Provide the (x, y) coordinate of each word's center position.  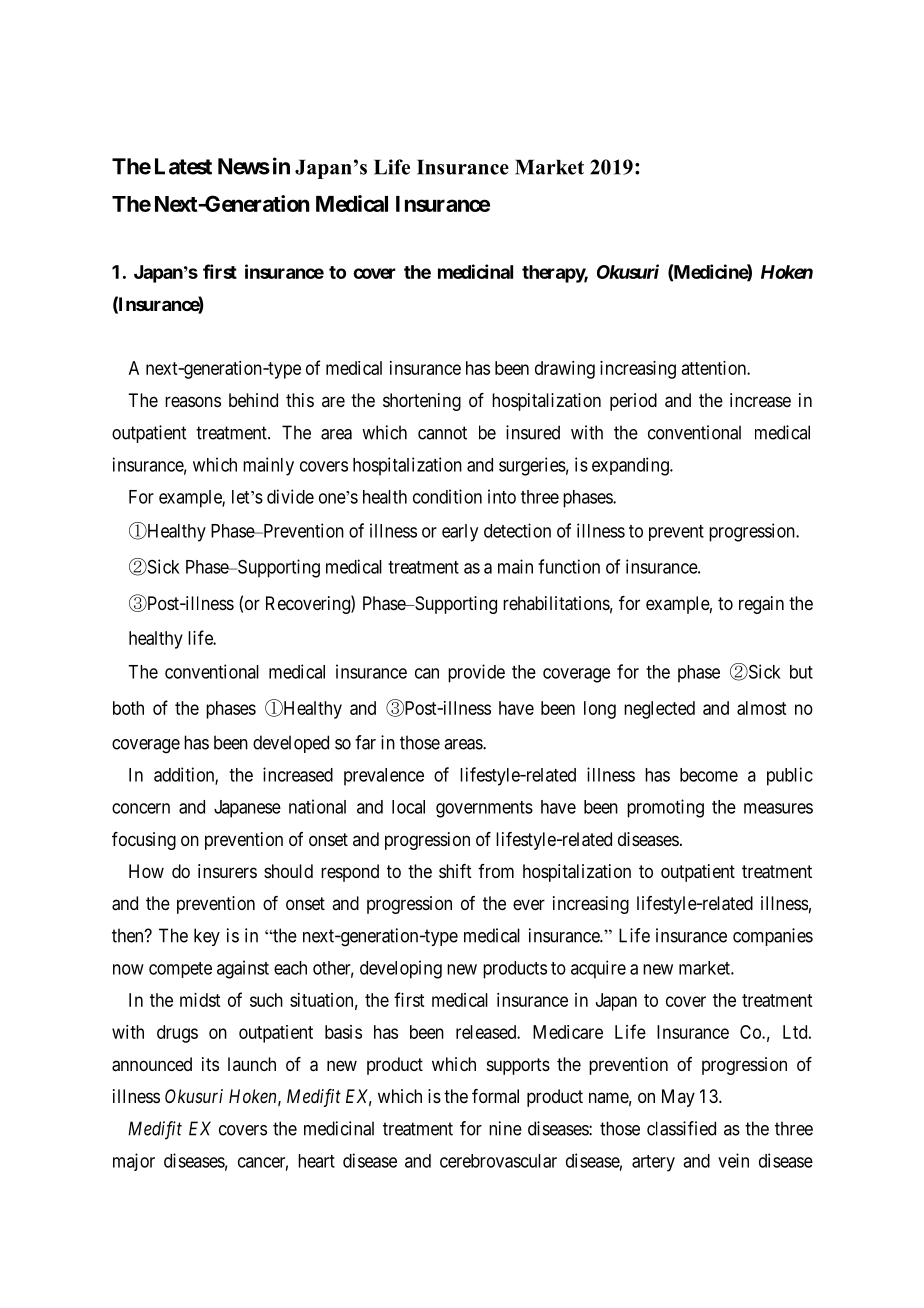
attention (715, 368)
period (633, 402)
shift (455, 871)
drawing (565, 370)
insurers (227, 871)
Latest (183, 166)
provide (476, 673)
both (128, 708)
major (134, 1162)
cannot (442, 433)
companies (773, 937)
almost (761, 708)
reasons (193, 401)
